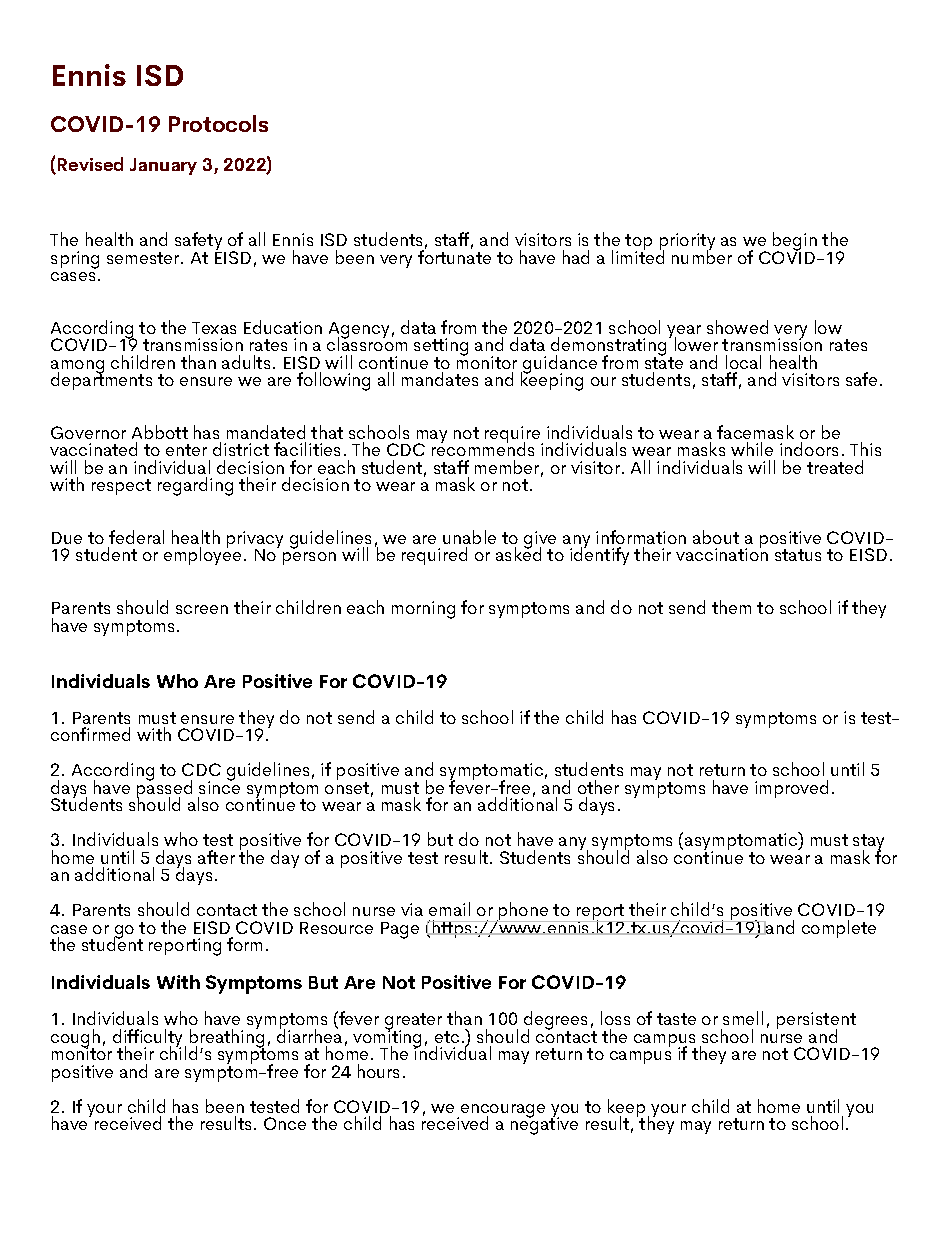  What do you see at coordinates (731, 607) in the image?
I see `them` at bounding box center [731, 607].
